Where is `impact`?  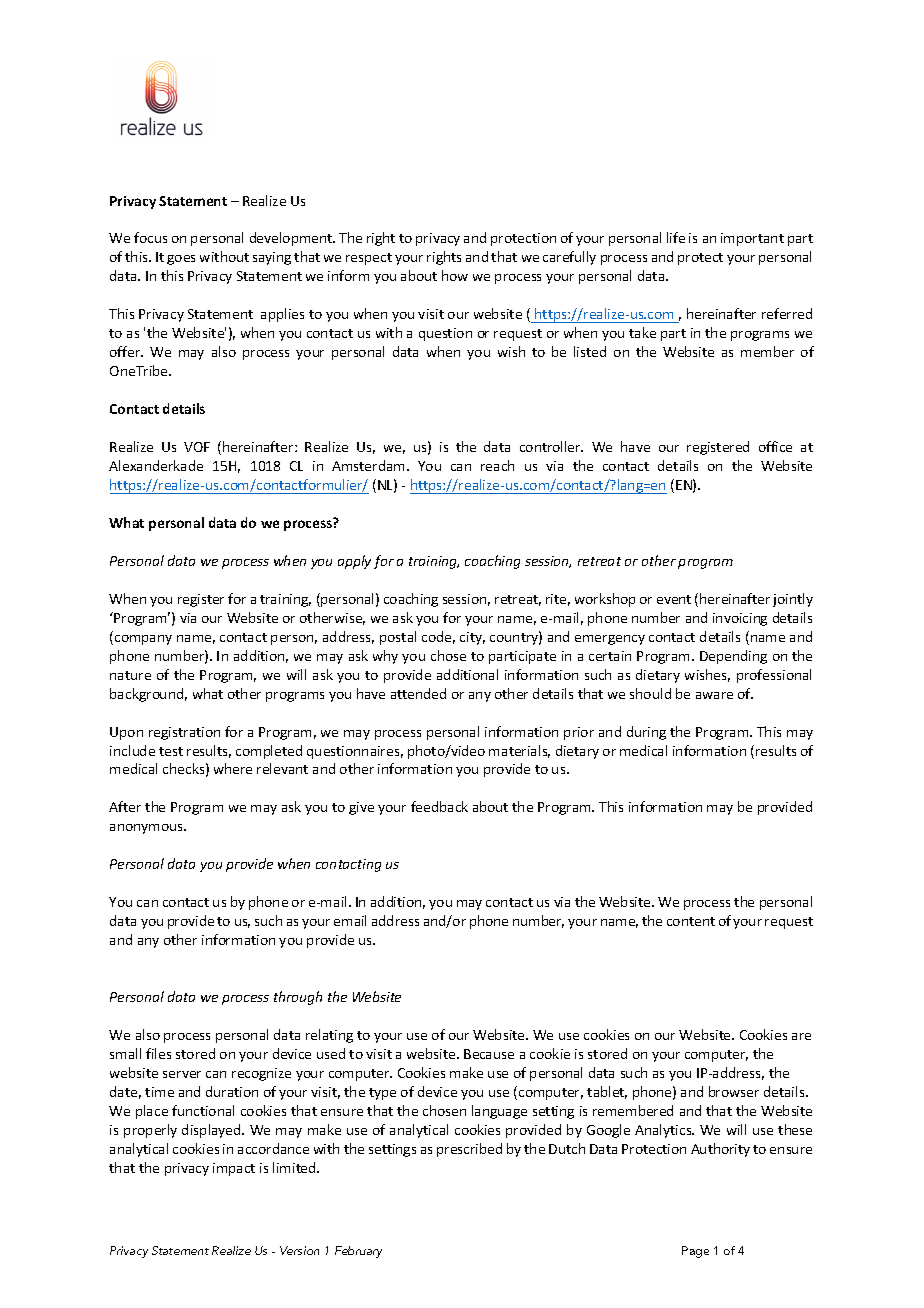 impact is located at coordinates (234, 1169).
